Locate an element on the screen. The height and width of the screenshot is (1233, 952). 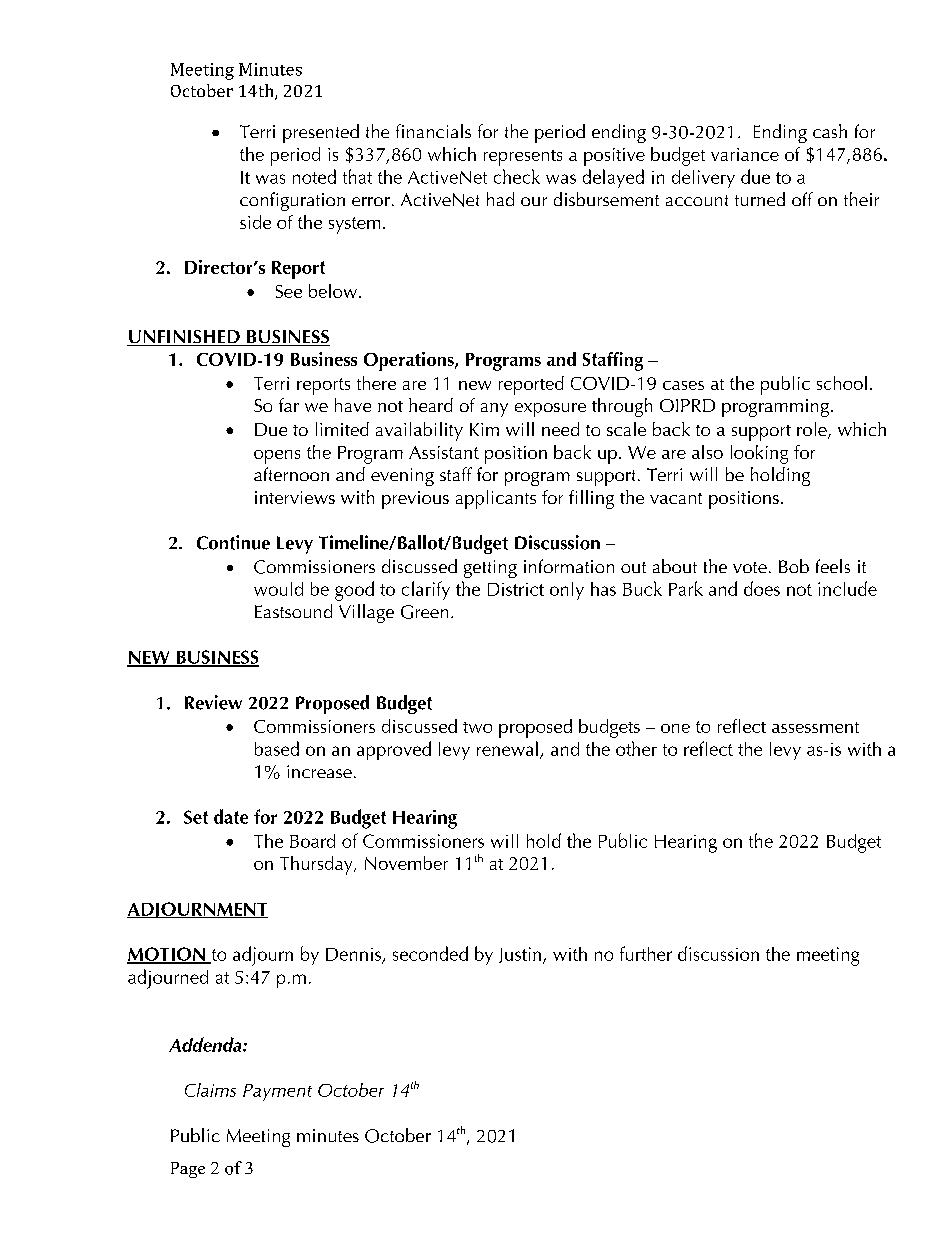
does is located at coordinates (762, 588).
